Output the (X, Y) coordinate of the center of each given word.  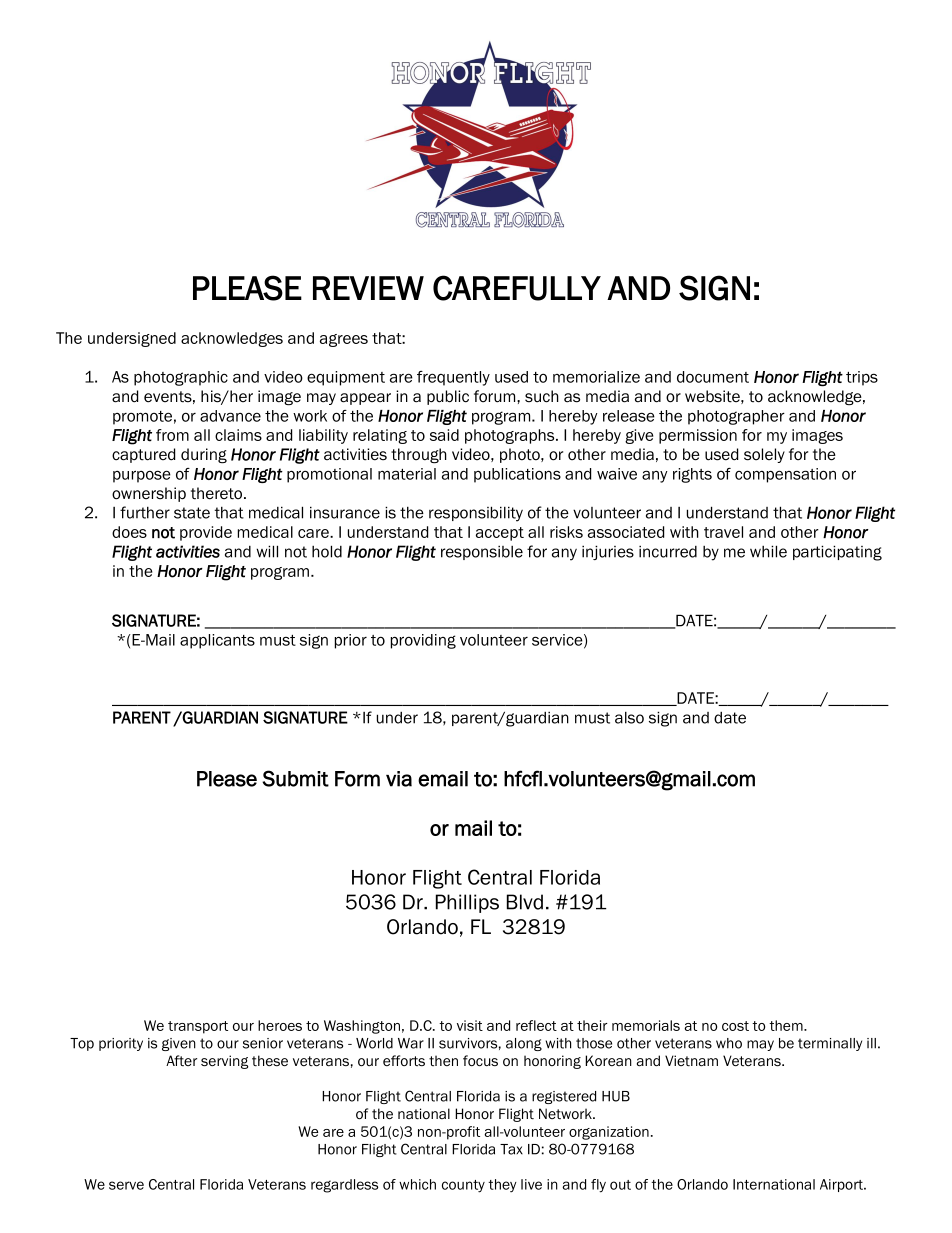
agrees (344, 340)
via (399, 779)
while (768, 551)
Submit (295, 778)
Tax (511, 1149)
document (713, 377)
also (629, 718)
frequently (453, 378)
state (192, 513)
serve (126, 1185)
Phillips (467, 903)
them (787, 1025)
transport (198, 1027)
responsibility (476, 514)
